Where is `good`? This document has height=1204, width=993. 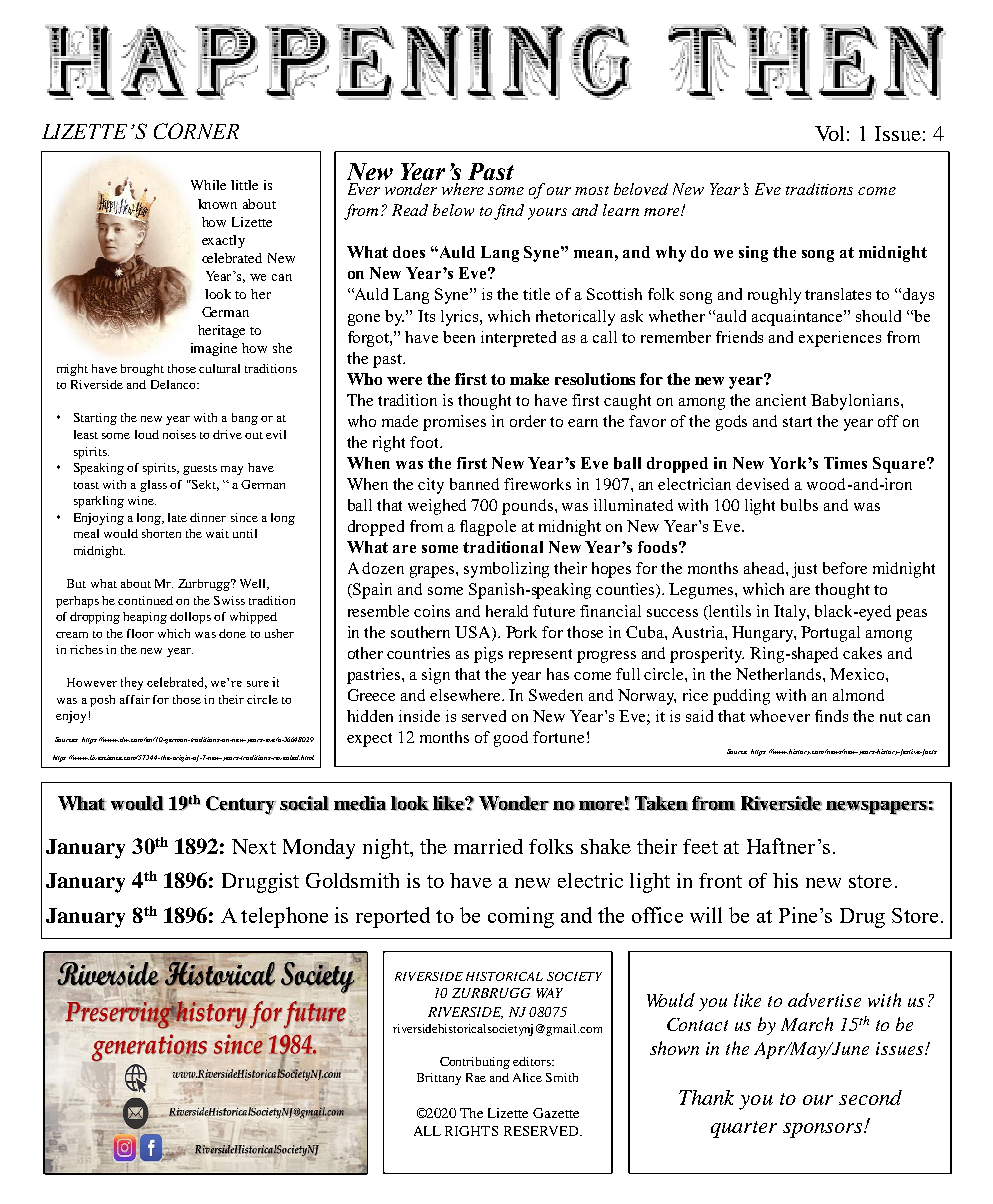 good is located at coordinates (511, 739).
